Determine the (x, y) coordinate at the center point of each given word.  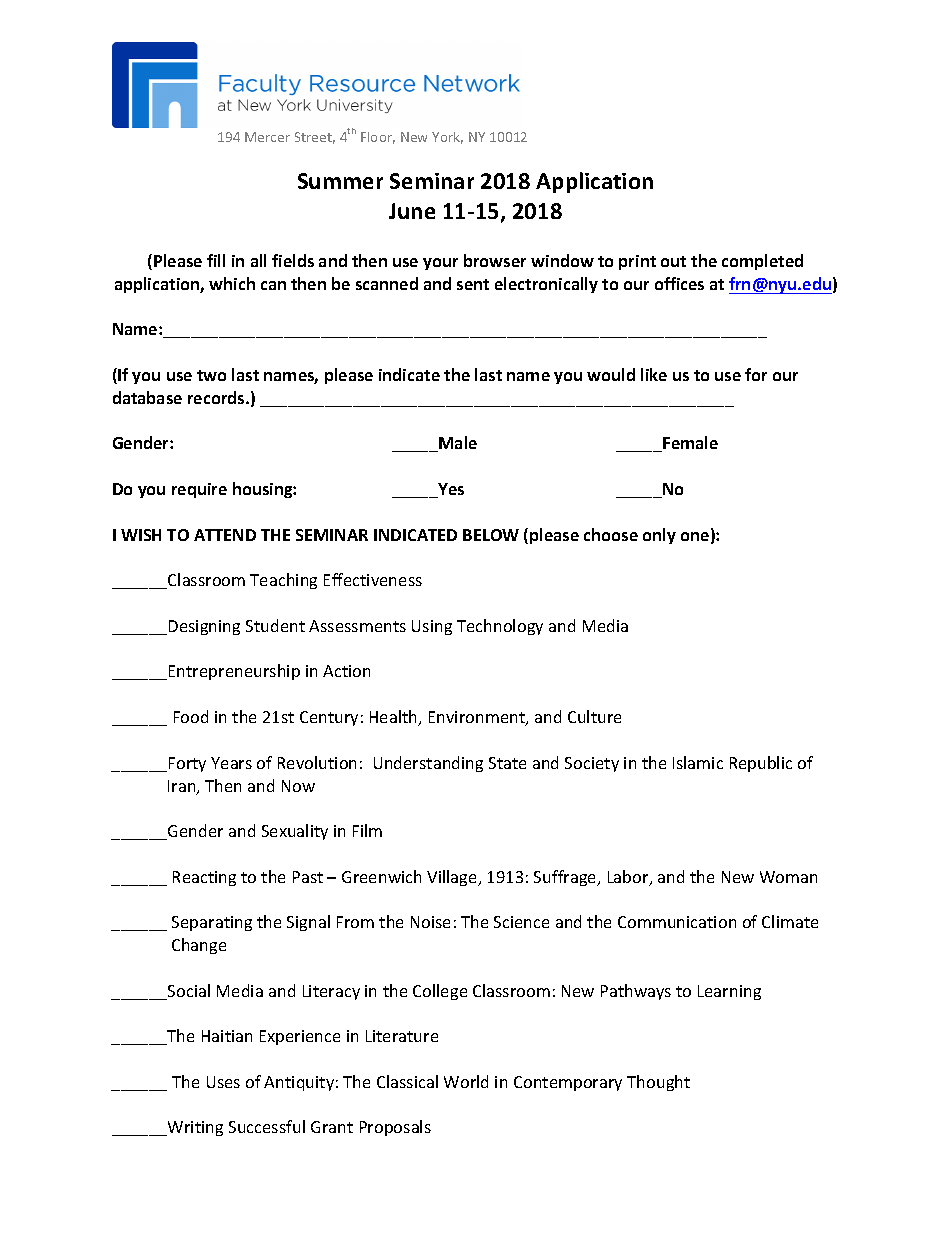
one (696, 538)
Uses (223, 1082)
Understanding (428, 764)
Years (231, 763)
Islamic (698, 762)
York (447, 138)
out (673, 261)
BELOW (491, 535)
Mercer (267, 137)
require (199, 490)
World (466, 1081)
